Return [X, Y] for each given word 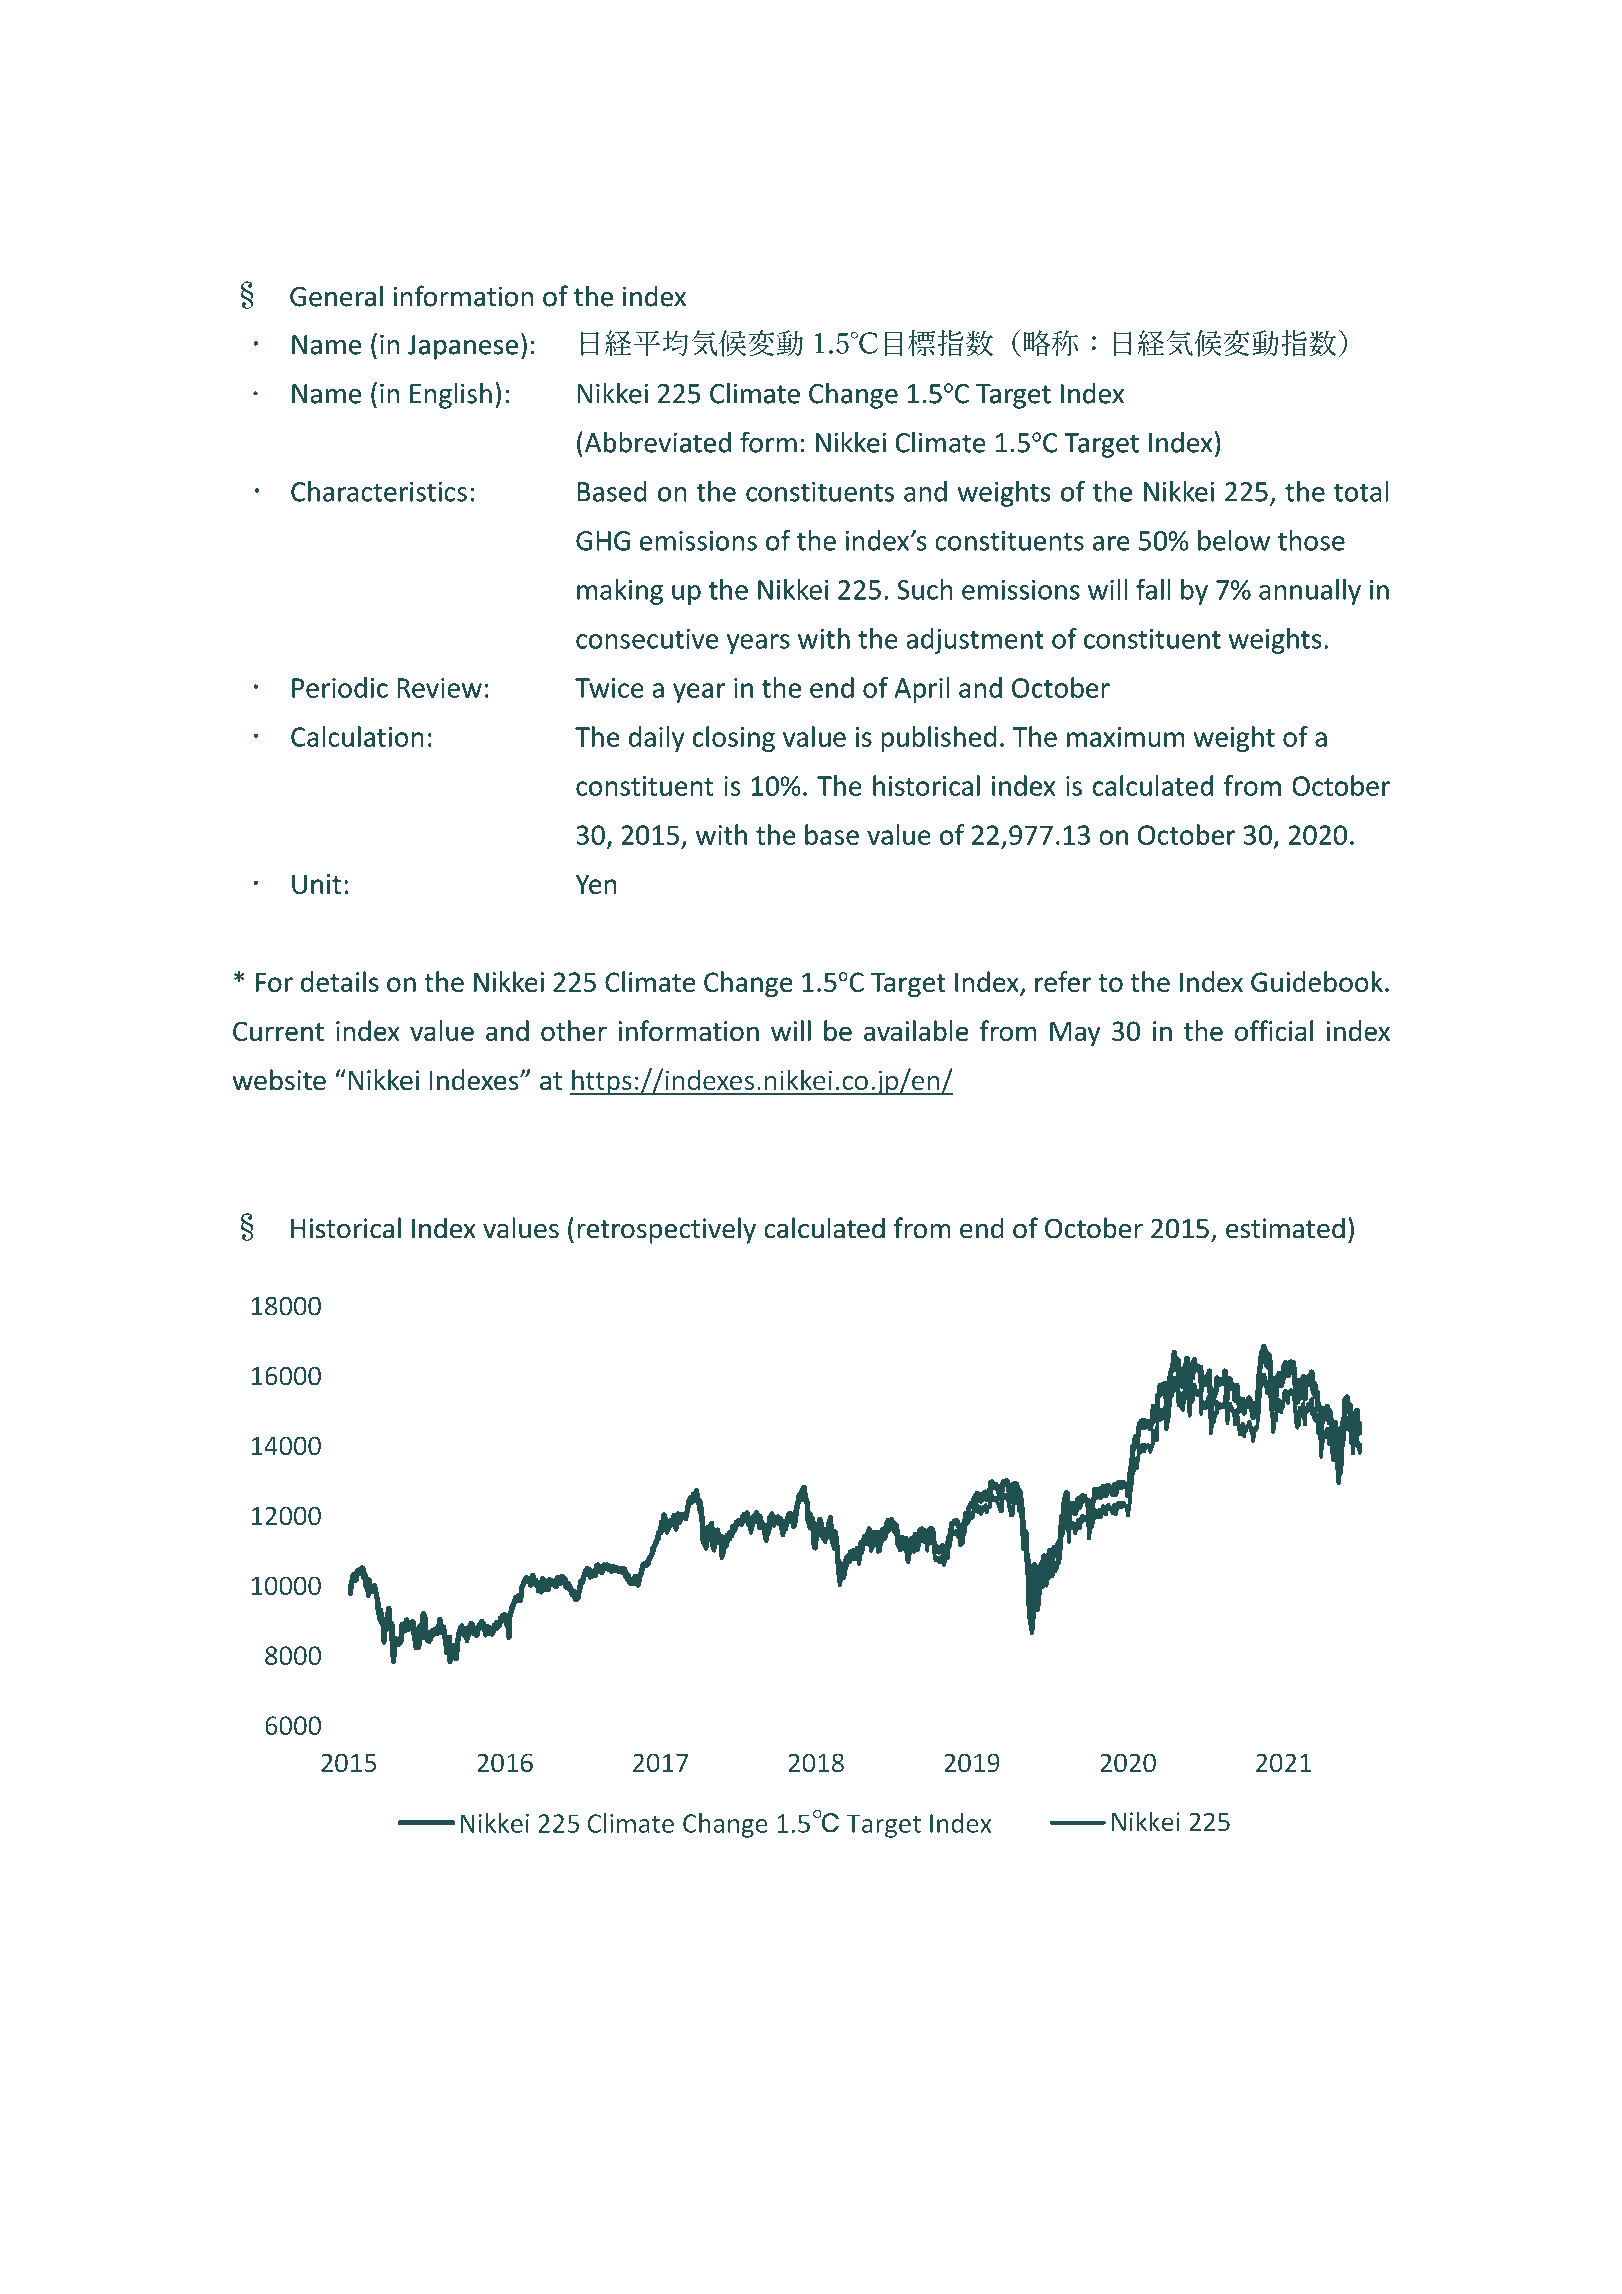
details [340, 981]
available [916, 1031]
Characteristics [379, 491]
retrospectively [666, 1230]
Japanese [463, 347]
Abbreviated [656, 442]
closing [734, 739]
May [1075, 1034]
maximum [1126, 737]
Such [925, 589]
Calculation [357, 736]
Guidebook [1317, 981]
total [1361, 491]
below [1234, 540]
